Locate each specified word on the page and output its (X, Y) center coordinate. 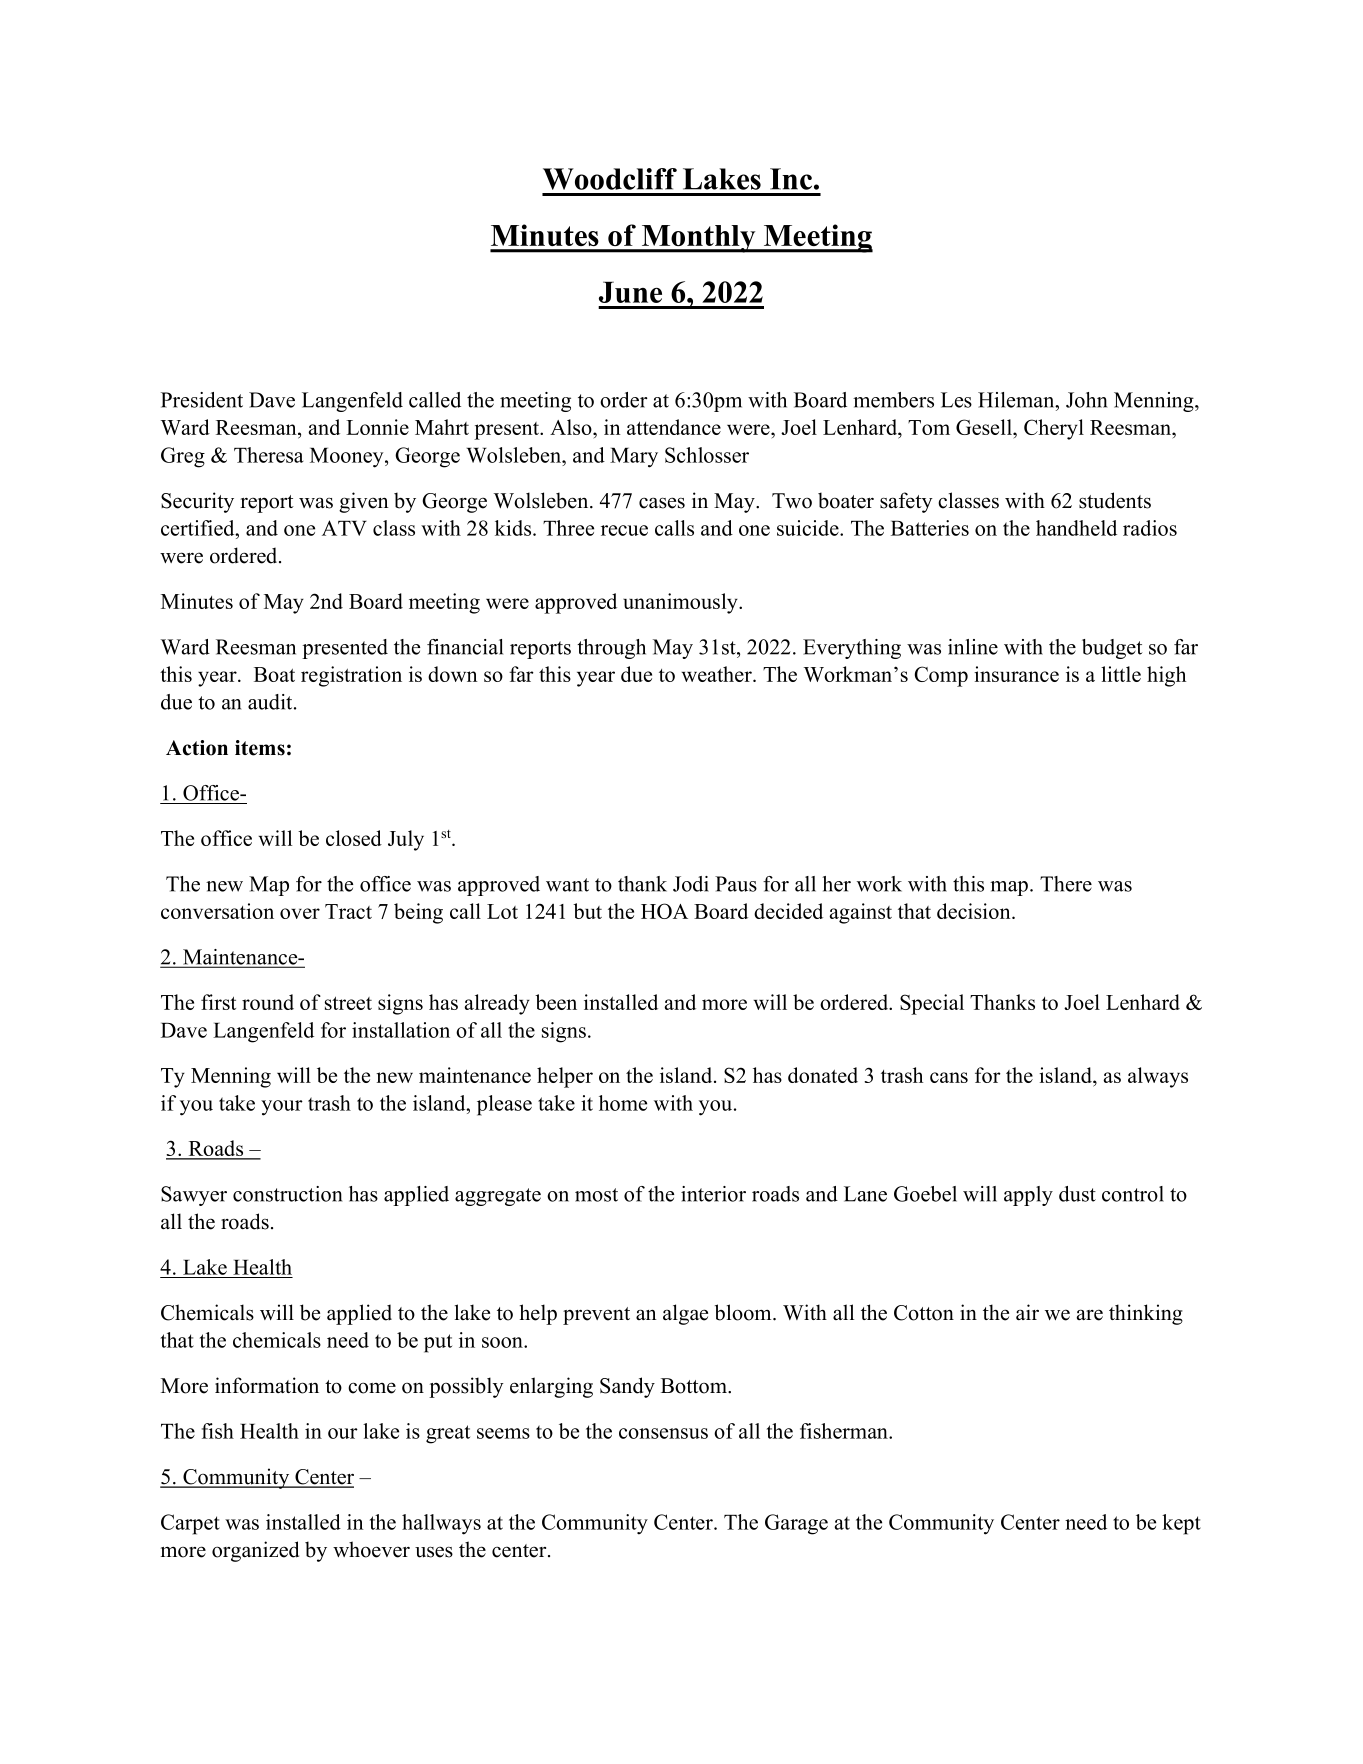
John (1086, 400)
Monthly (699, 239)
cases (662, 503)
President (202, 400)
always (1158, 1077)
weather (717, 674)
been (556, 1002)
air (1027, 1312)
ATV (344, 528)
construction (287, 1194)
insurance (1016, 674)
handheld (1076, 528)
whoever (371, 1549)
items (260, 748)
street (348, 1003)
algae (685, 1314)
